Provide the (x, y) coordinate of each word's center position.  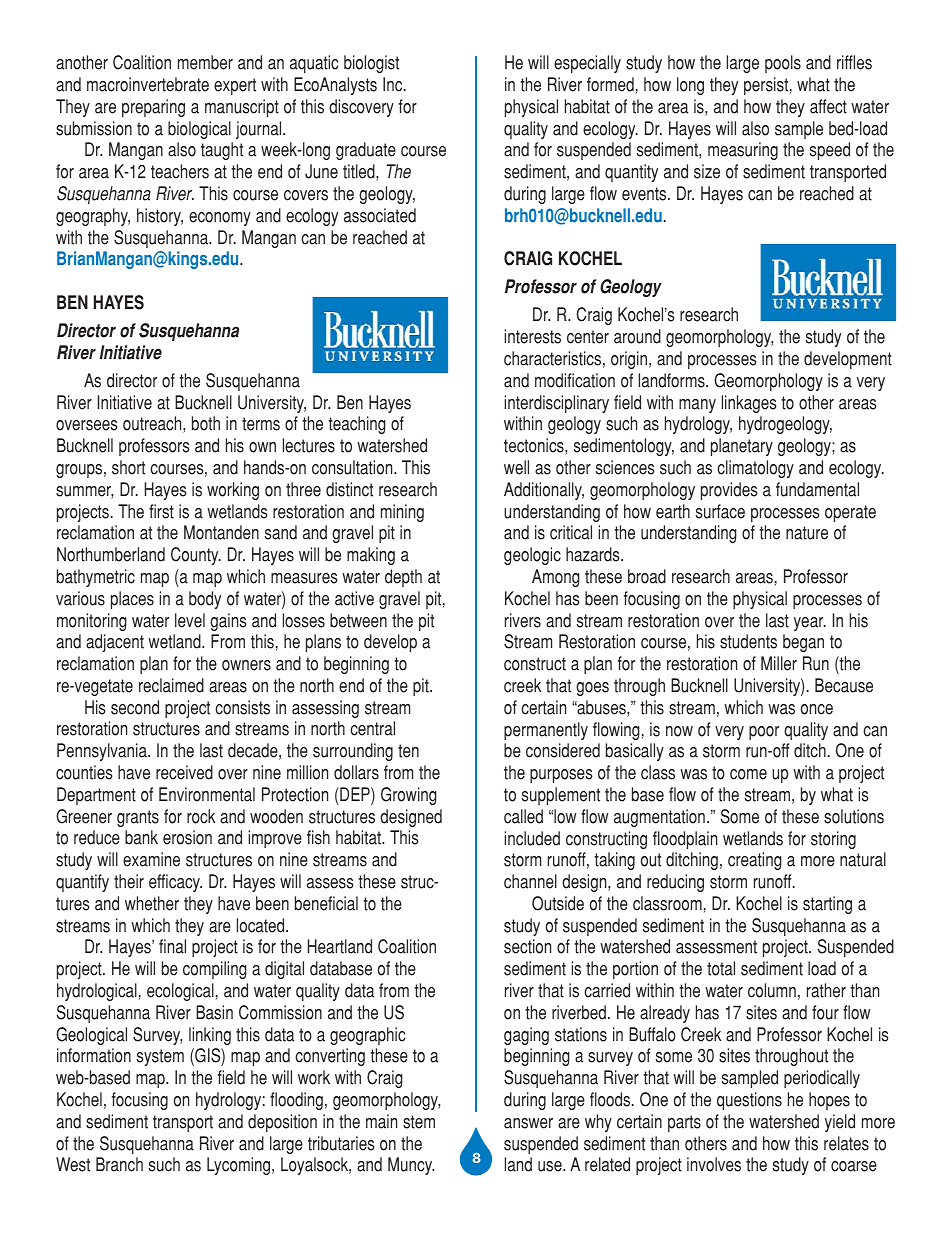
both (206, 423)
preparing (153, 108)
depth (403, 578)
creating (755, 861)
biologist (371, 64)
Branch (119, 1164)
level (190, 620)
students (748, 641)
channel (530, 881)
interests (532, 336)
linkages (749, 404)
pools (783, 64)
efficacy (175, 883)
